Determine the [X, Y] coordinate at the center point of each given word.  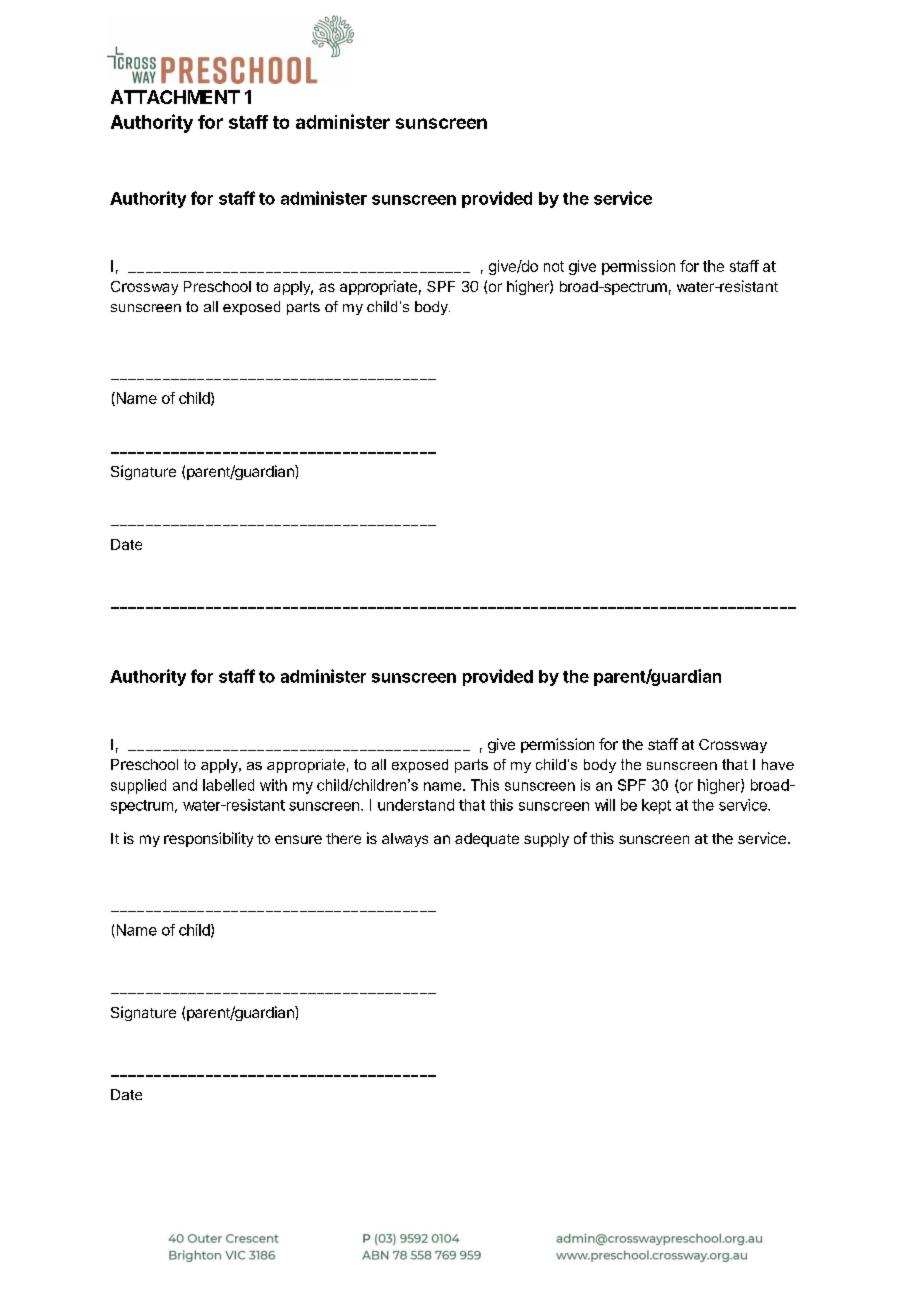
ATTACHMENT [175, 97]
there [343, 838]
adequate [487, 840]
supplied [138, 786]
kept [656, 806]
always [405, 840]
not [554, 266]
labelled [228, 785]
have [778, 764]
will [605, 805]
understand [416, 805]
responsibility [208, 839]
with [273, 785]
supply [546, 840]
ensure [298, 839]
